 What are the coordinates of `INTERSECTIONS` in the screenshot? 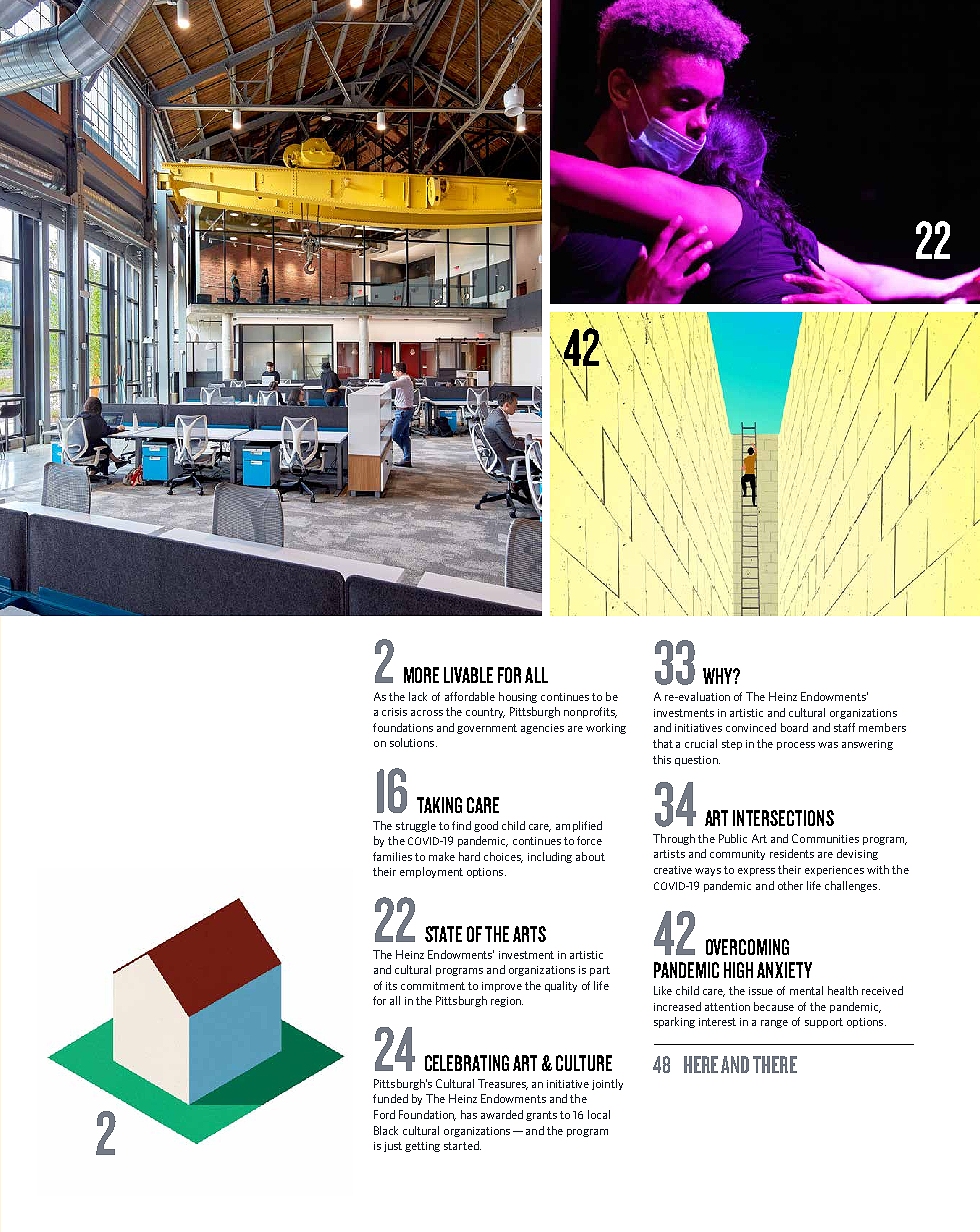 It's located at (783, 818).
